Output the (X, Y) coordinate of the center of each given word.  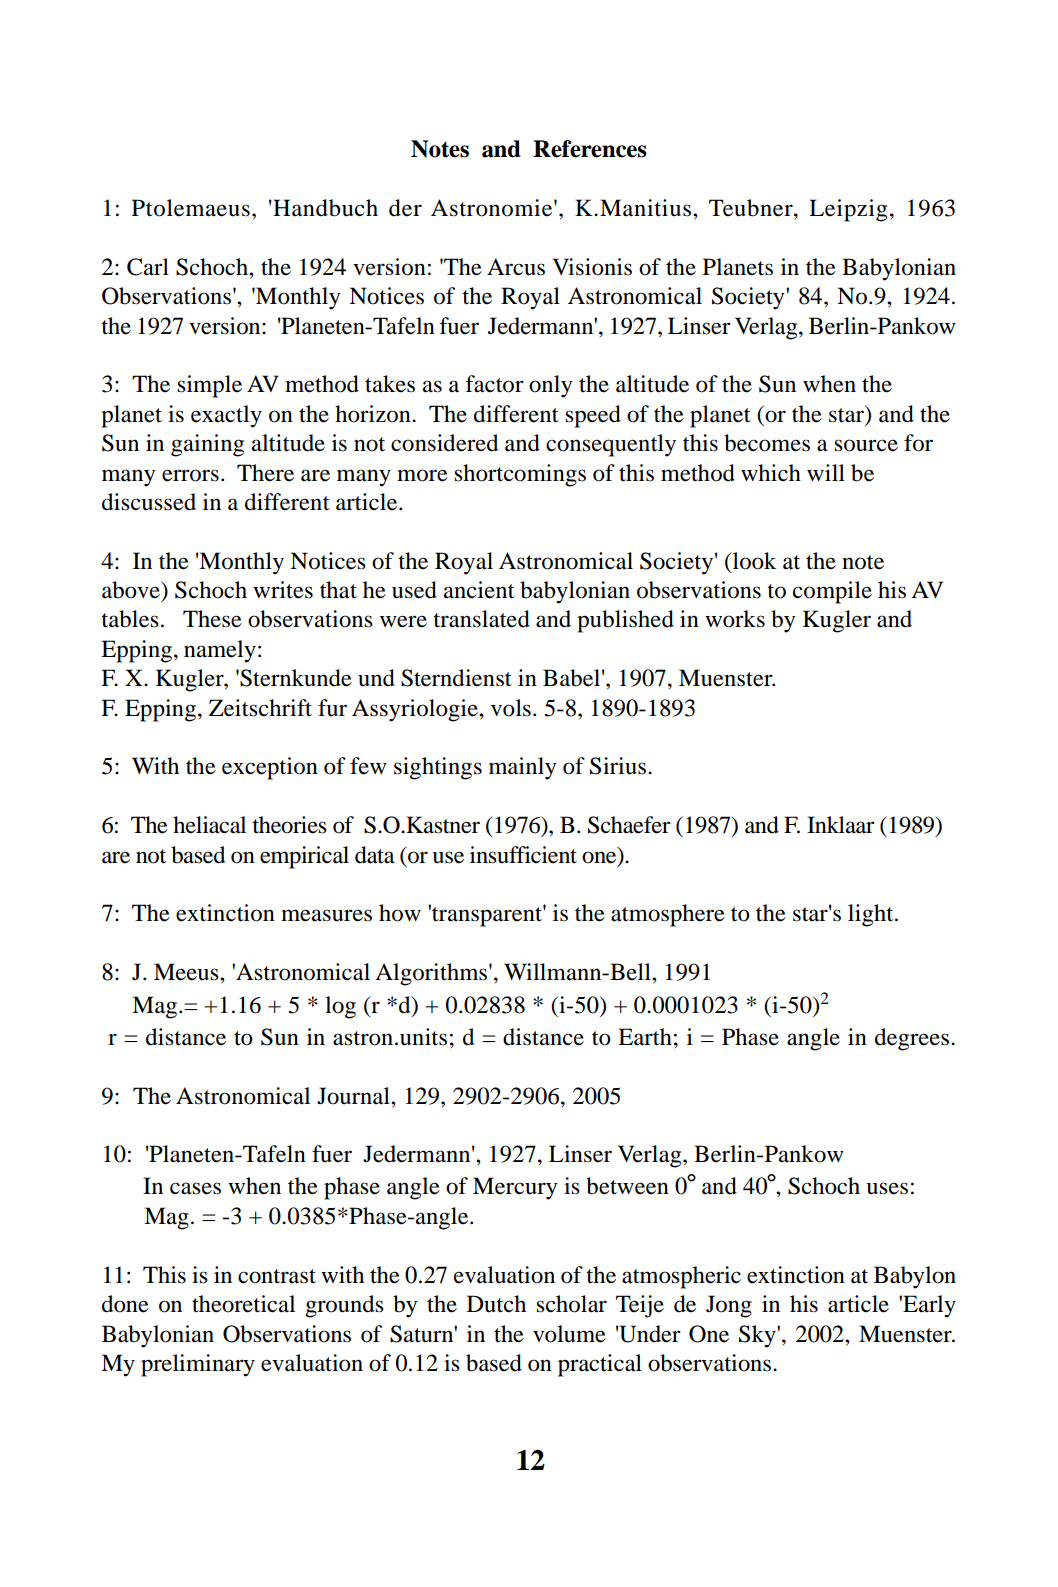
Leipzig (848, 210)
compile (832, 592)
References (590, 149)
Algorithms (432, 974)
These (212, 619)
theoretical (243, 1304)
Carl (148, 267)
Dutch (496, 1304)
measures (326, 915)
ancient (479, 590)
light (872, 915)
